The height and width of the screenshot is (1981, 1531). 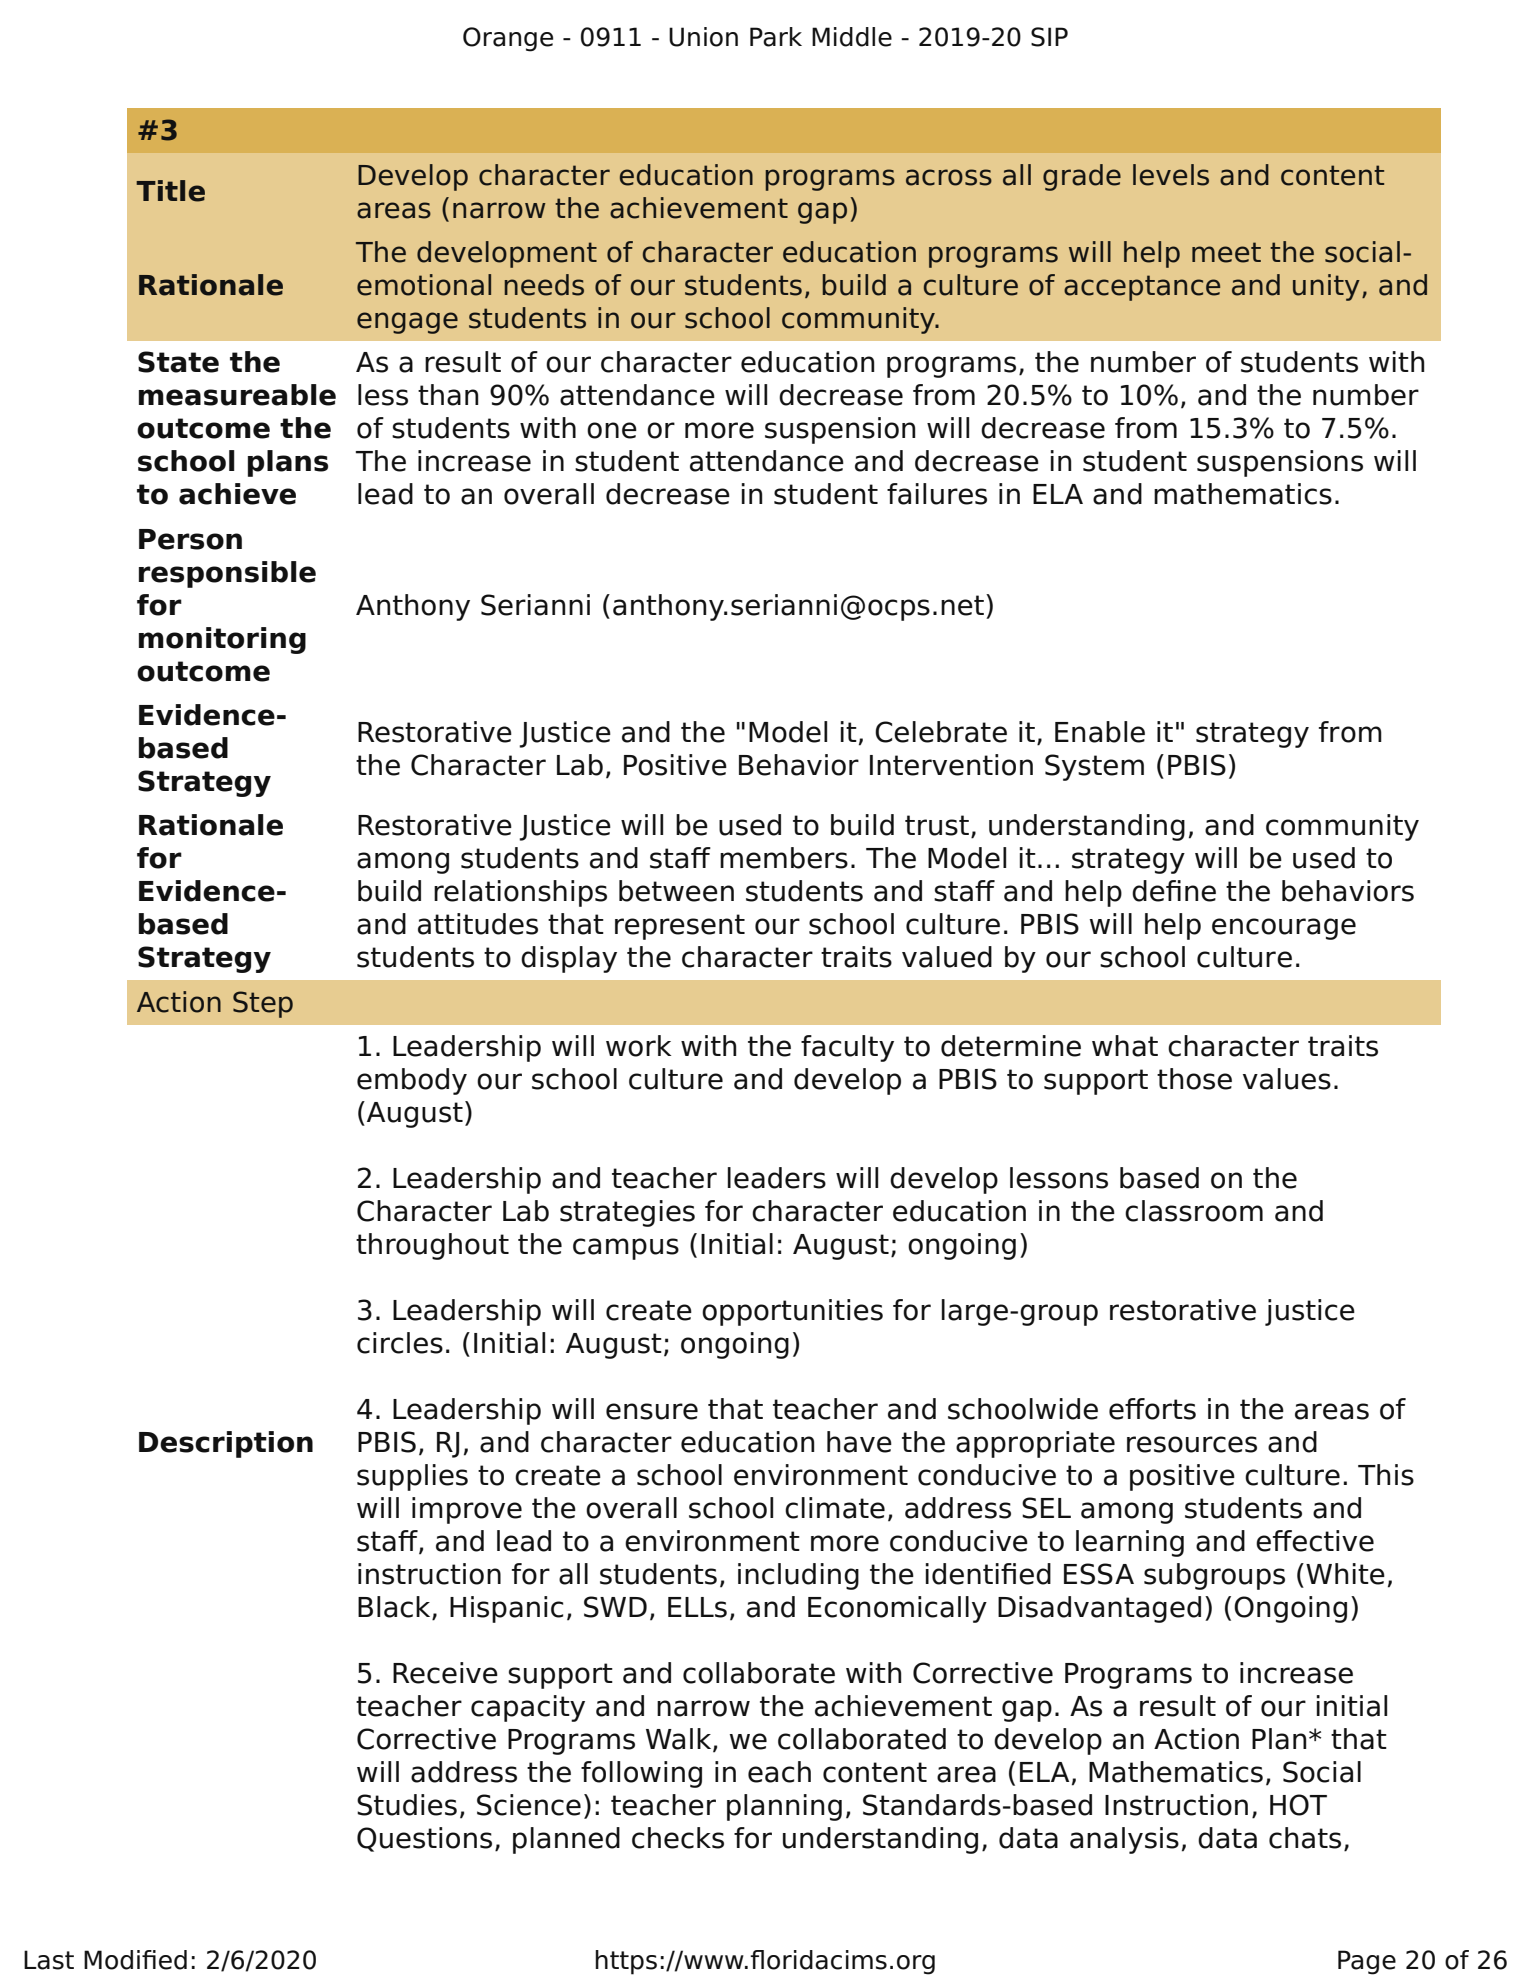 What do you see at coordinates (798, 1576) in the screenshot?
I see `including` at bounding box center [798, 1576].
